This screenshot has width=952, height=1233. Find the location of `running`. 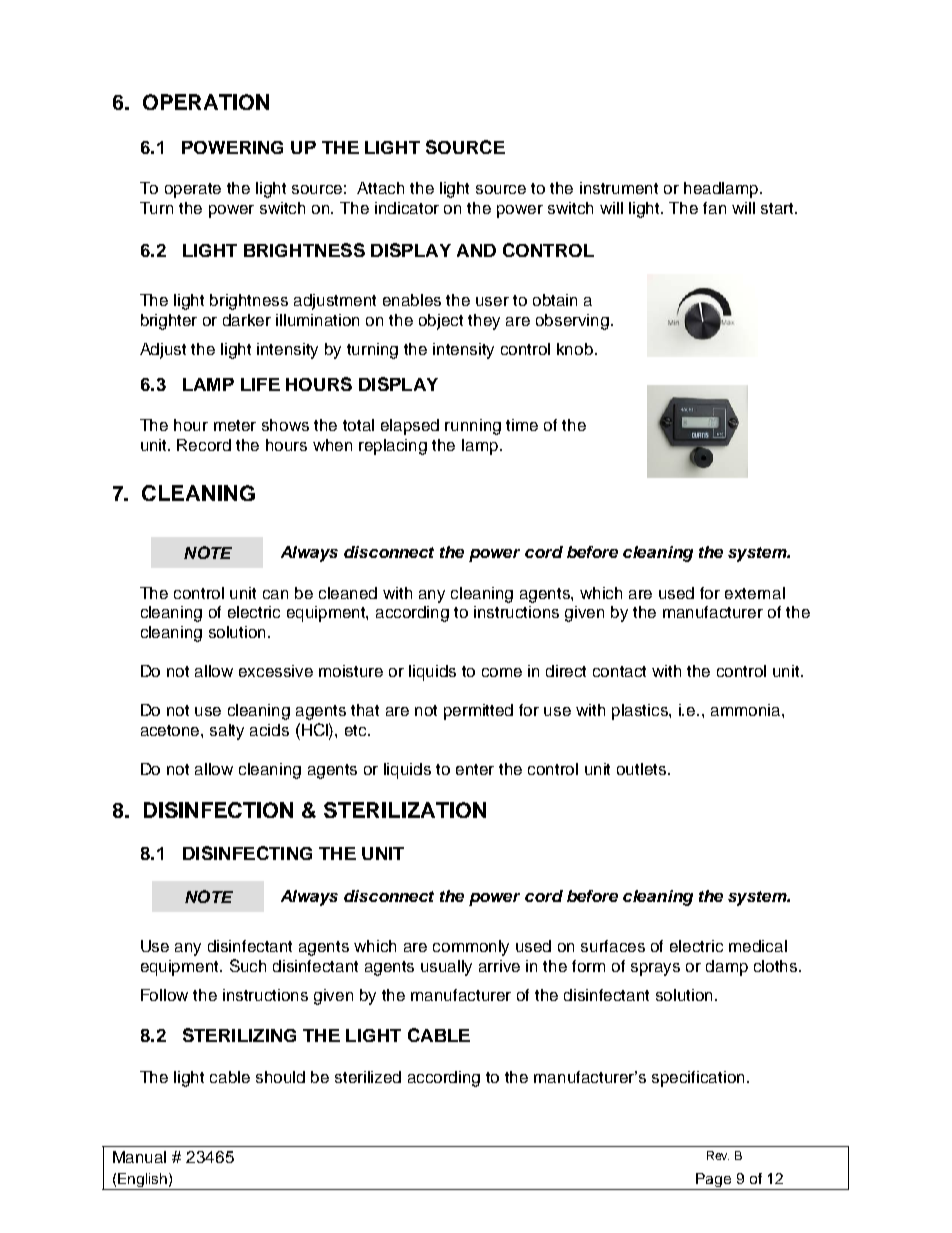

running is located at coordinates (473, 427).
